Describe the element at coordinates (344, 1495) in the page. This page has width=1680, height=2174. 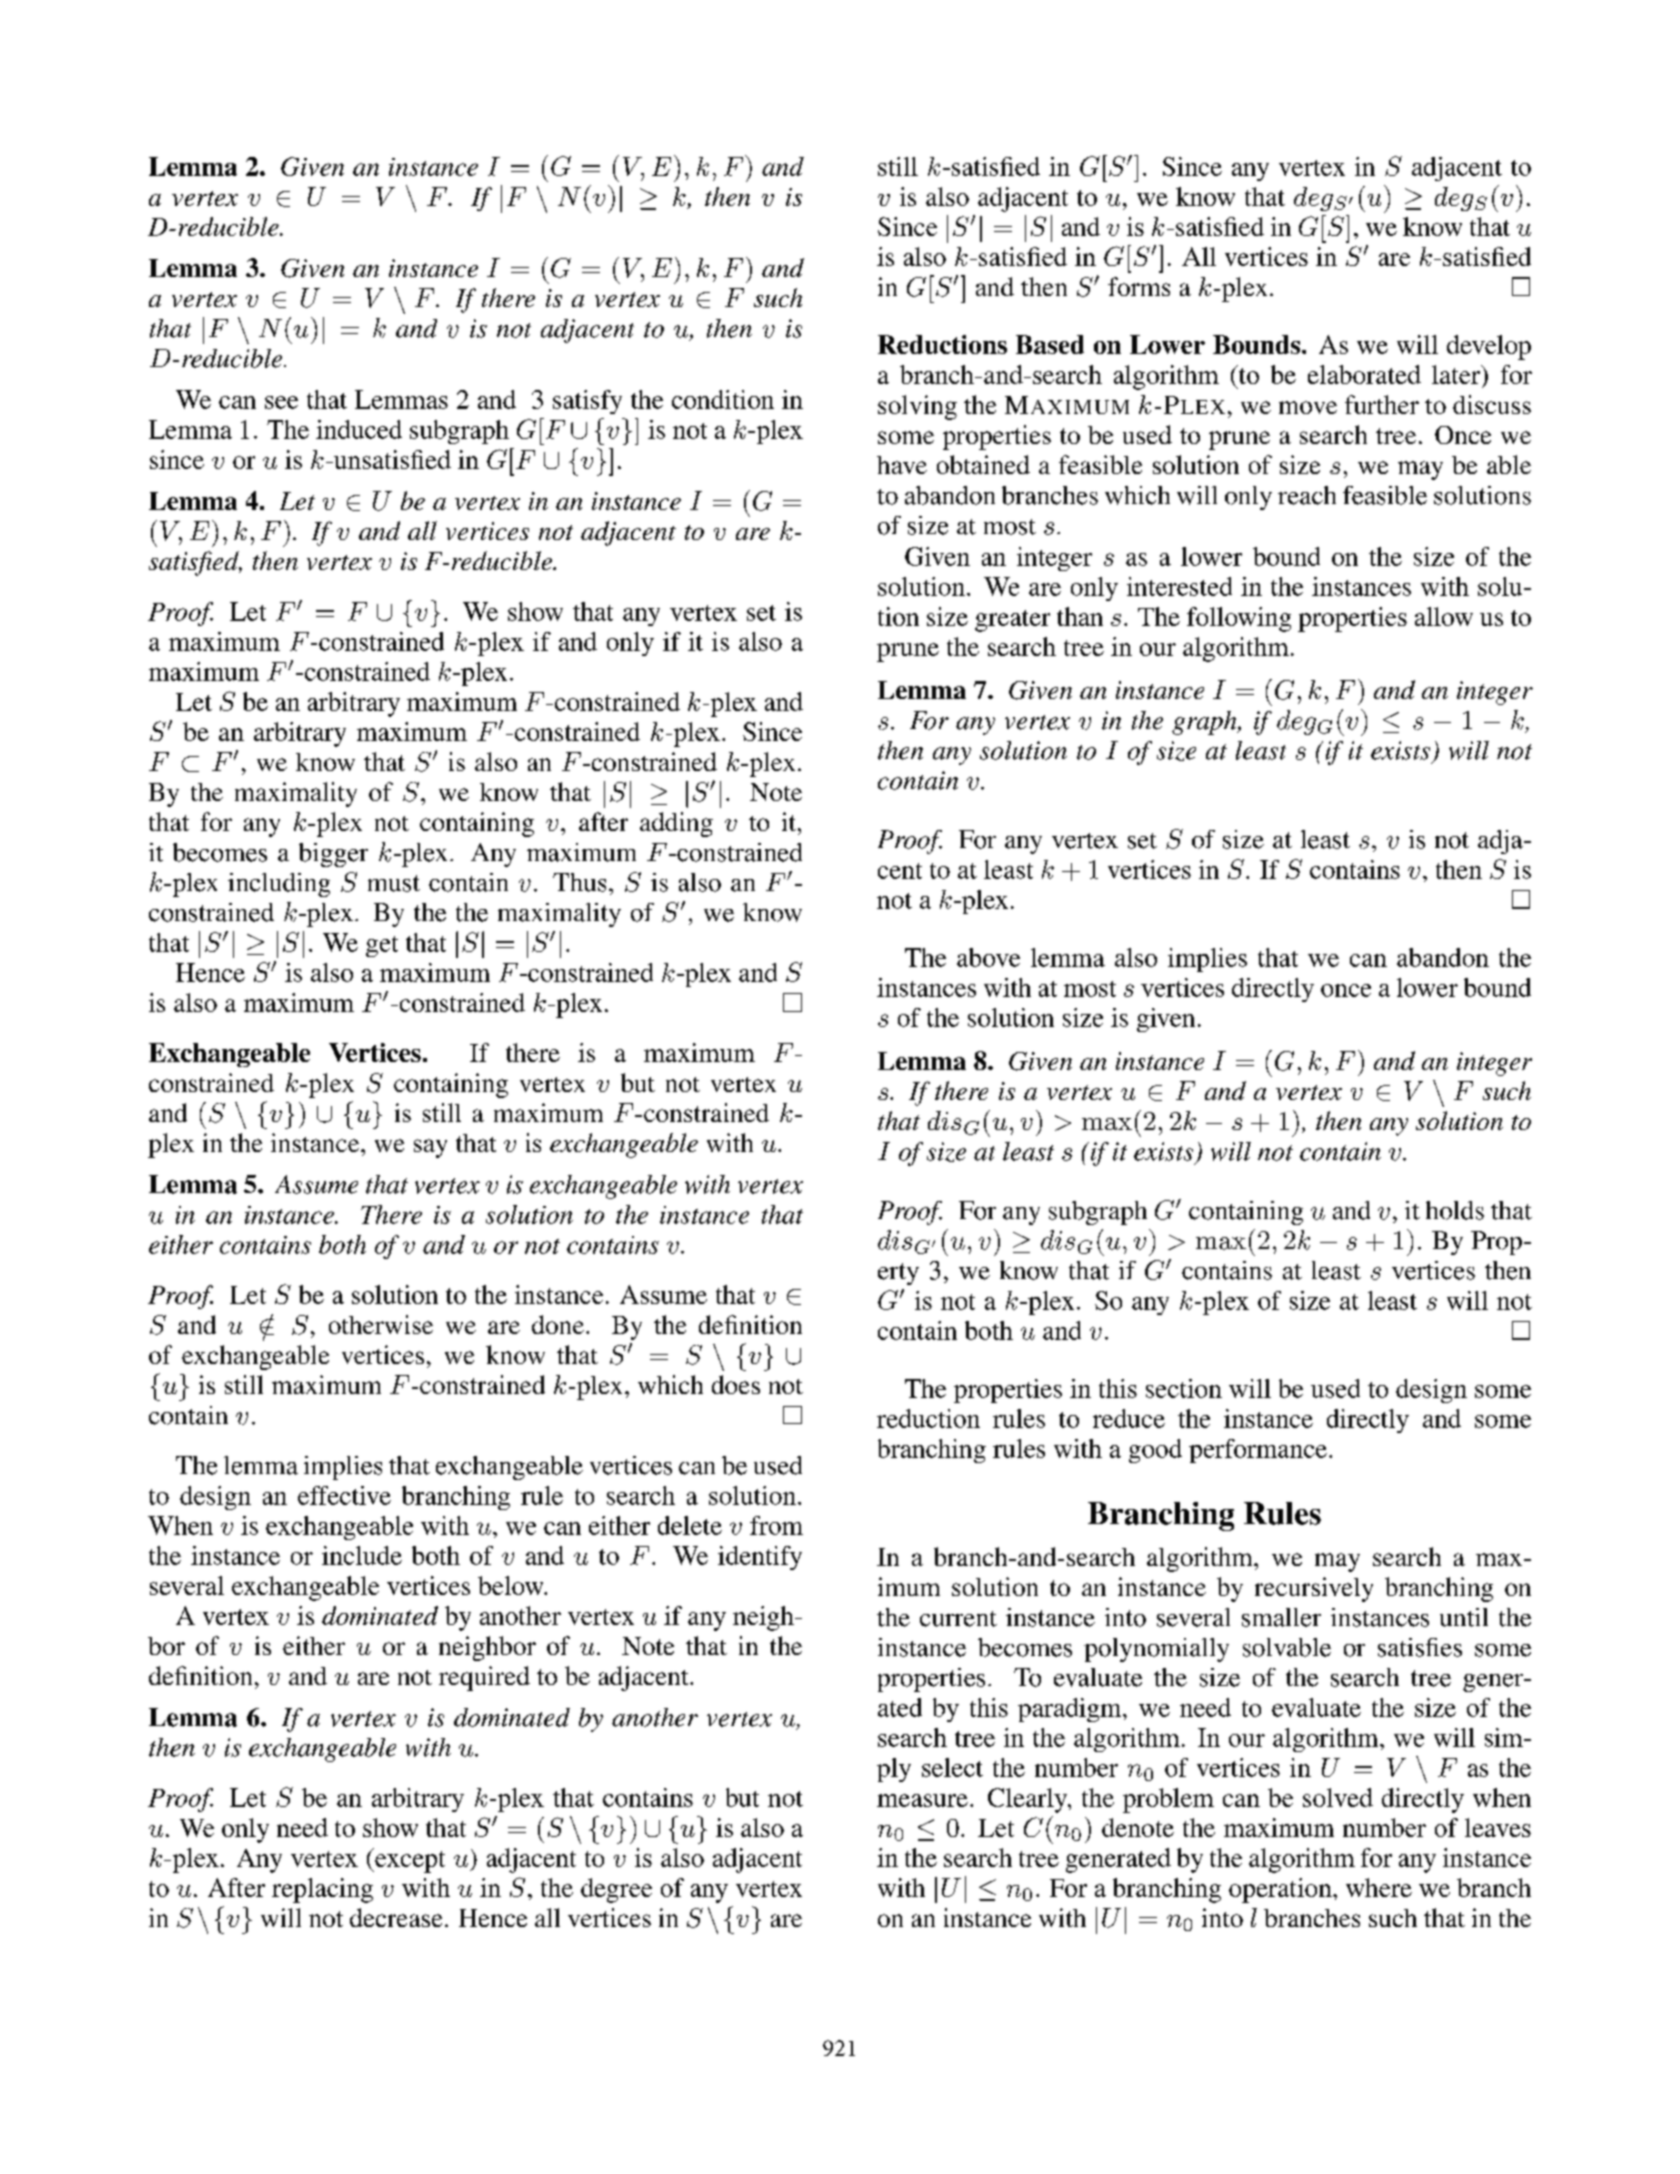
I see `effective` at that location.
